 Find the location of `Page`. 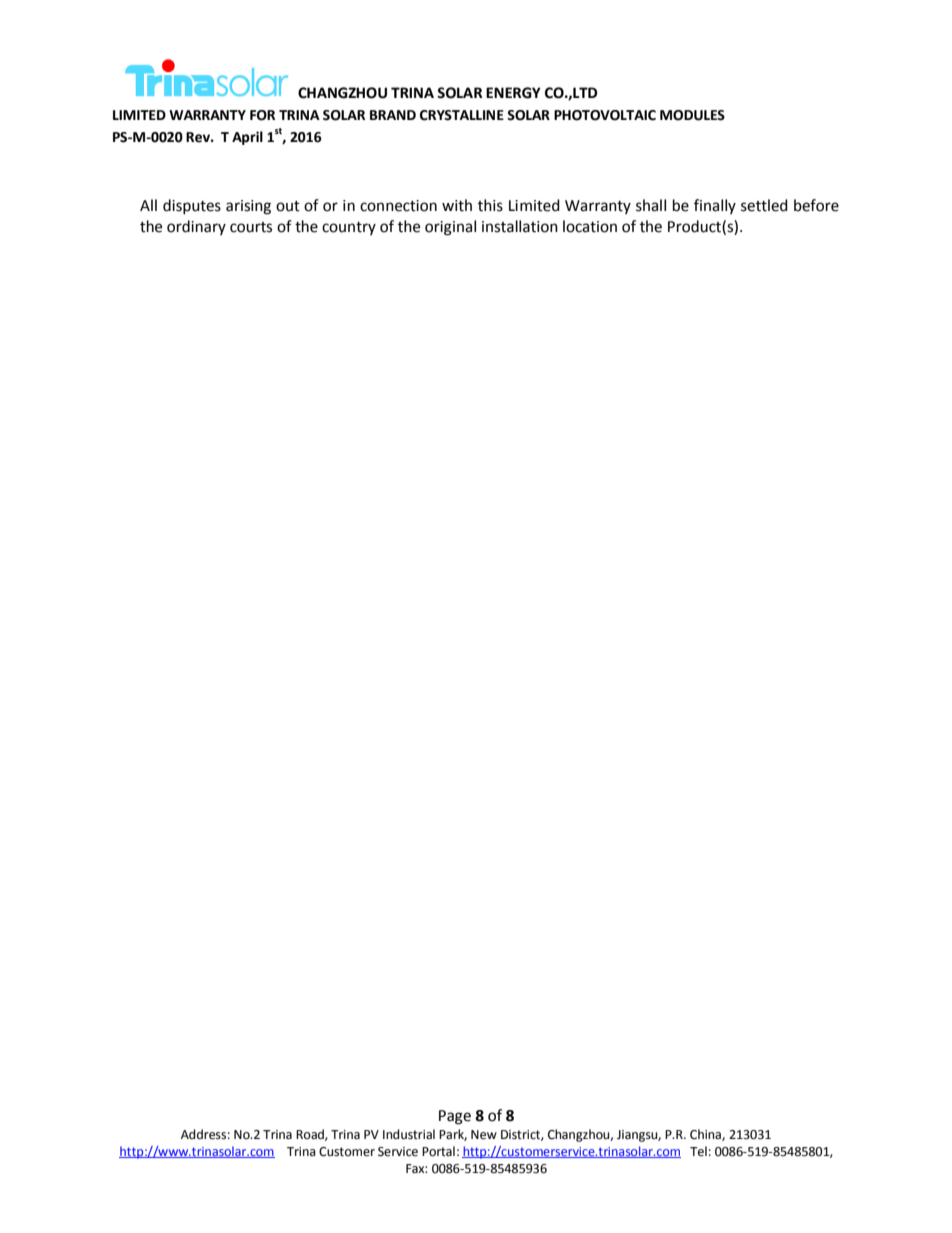

Page is located at coordinates (455, 1117).
